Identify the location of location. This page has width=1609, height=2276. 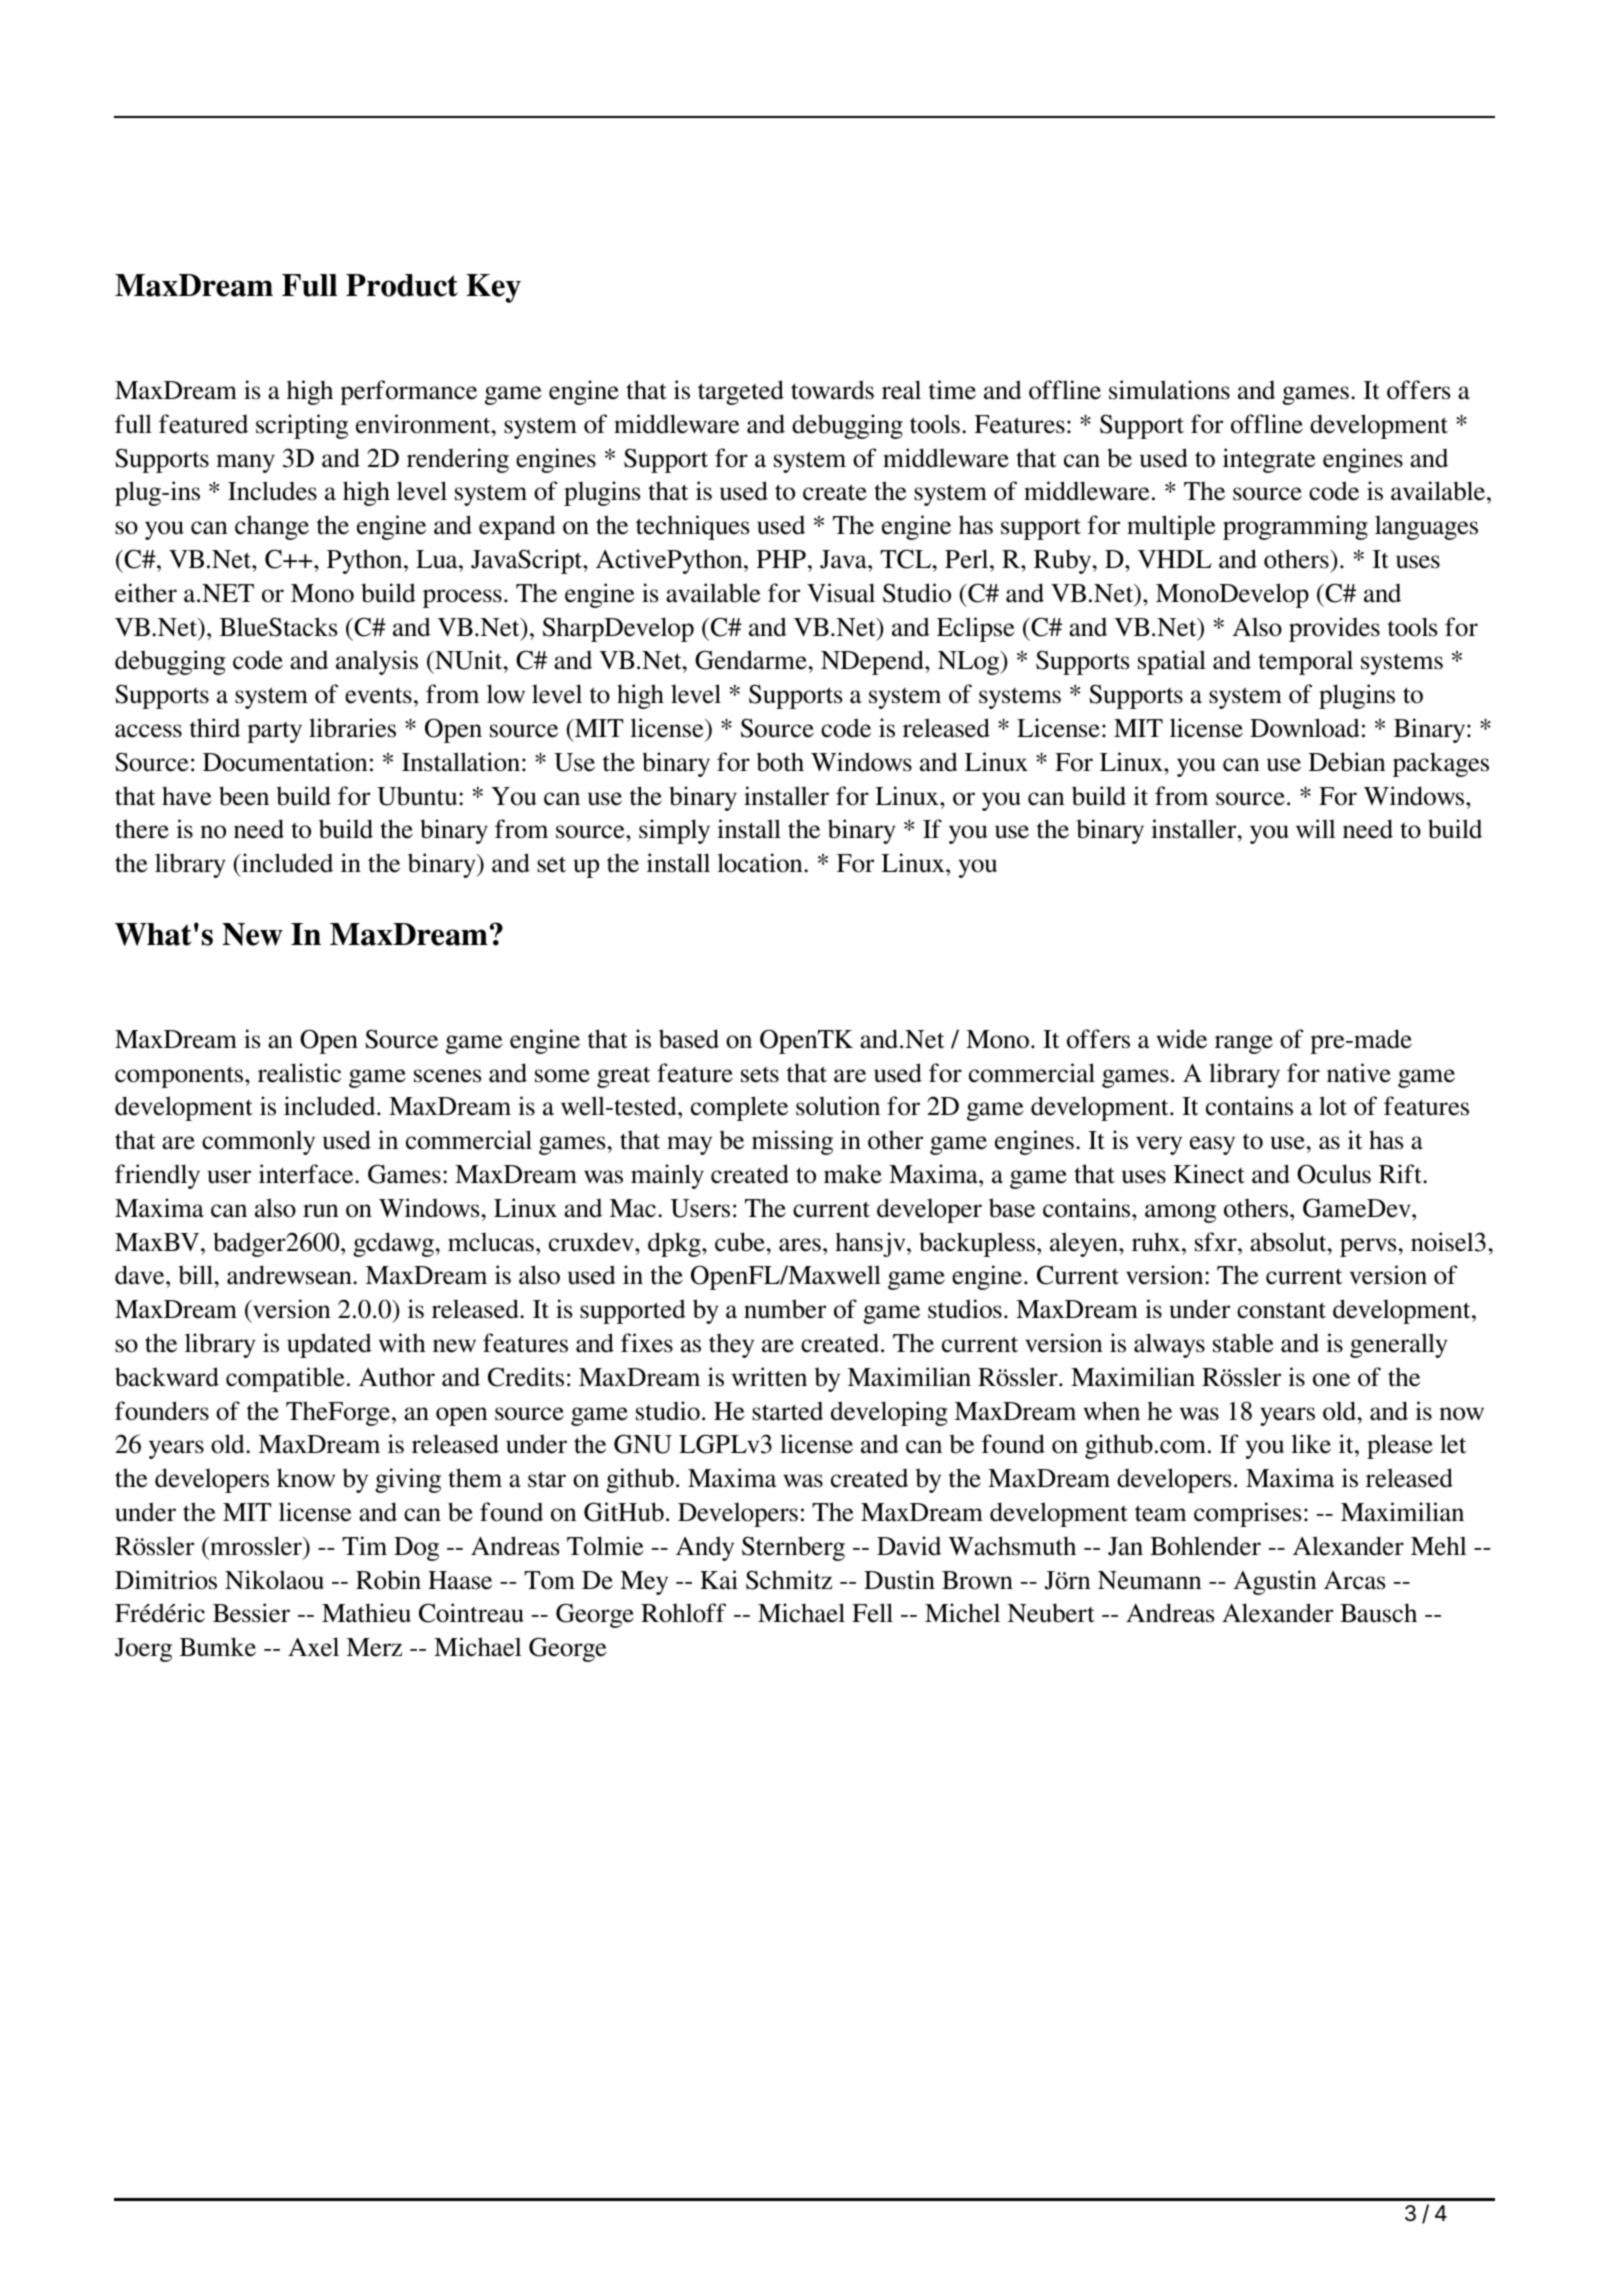
(761, 863).
